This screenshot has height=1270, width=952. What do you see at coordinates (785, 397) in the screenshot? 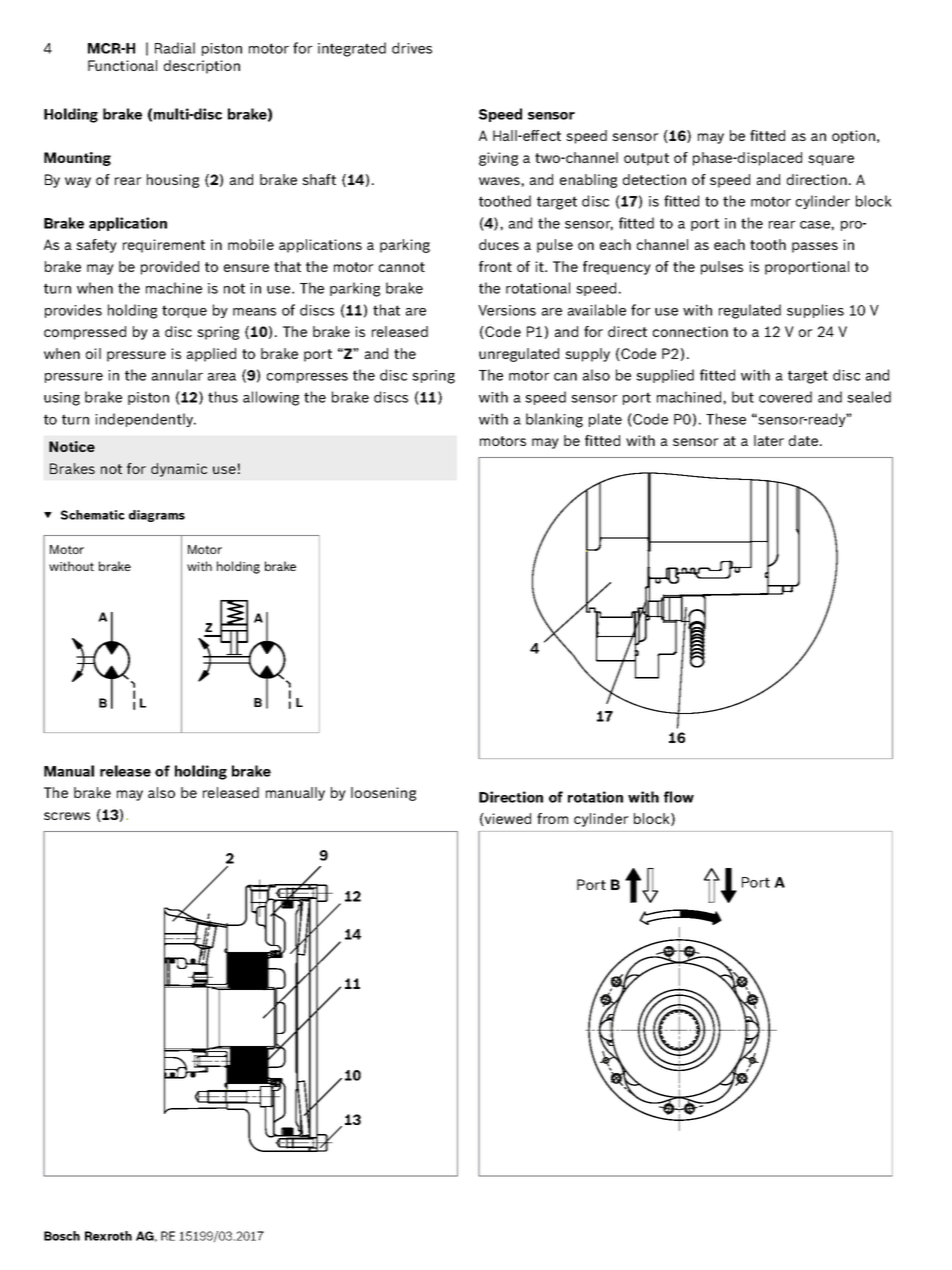
I see `covered` at bounding box center [785, 397].
